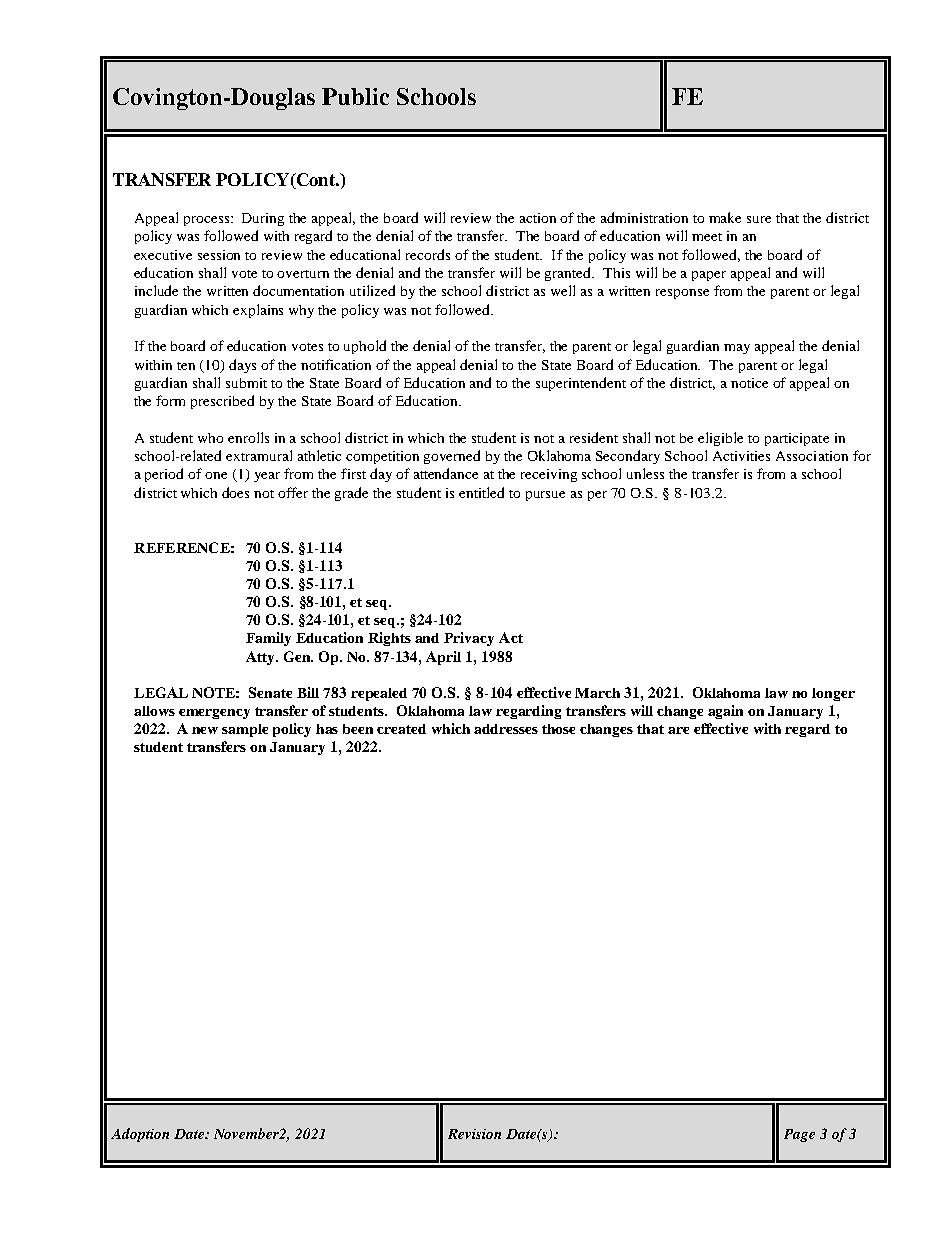 Image resolution: width=952 pixels, height=1233 pixels. What do you see at coordinates (741, 456) in the page?
I see `Activities` at bounding box center [741, 456].
